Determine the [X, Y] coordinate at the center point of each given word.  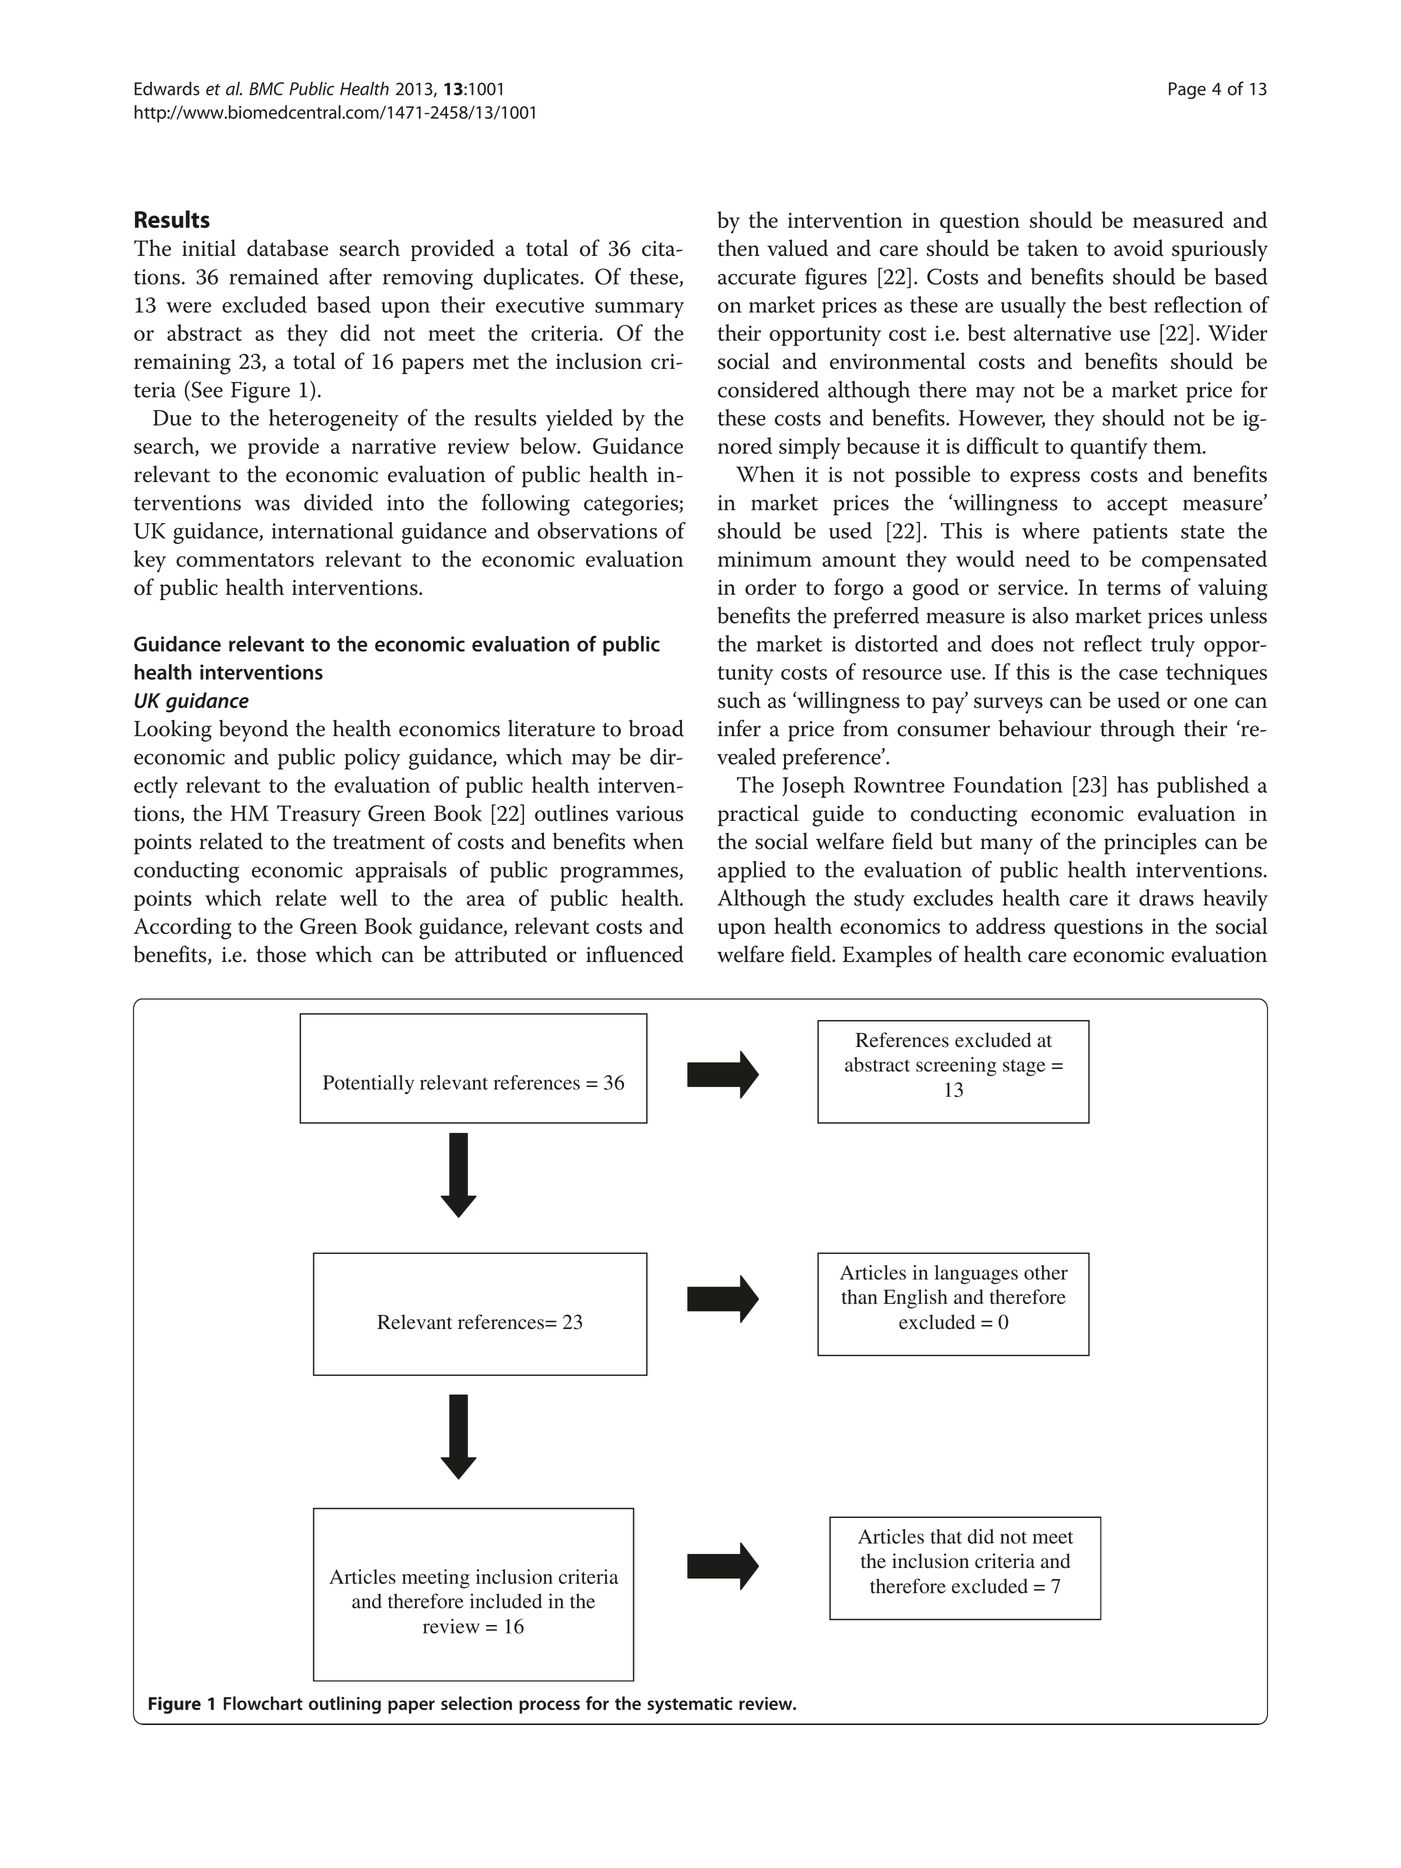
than [859, 1296]
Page [1187, 90]
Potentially [368, 1084]
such [739, 700]
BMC [266, 89]
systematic [689, 1705]
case [1138, 674]
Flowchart [263, 1703]
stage [1024, 1067]
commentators [245, 560]
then [739, 247]
